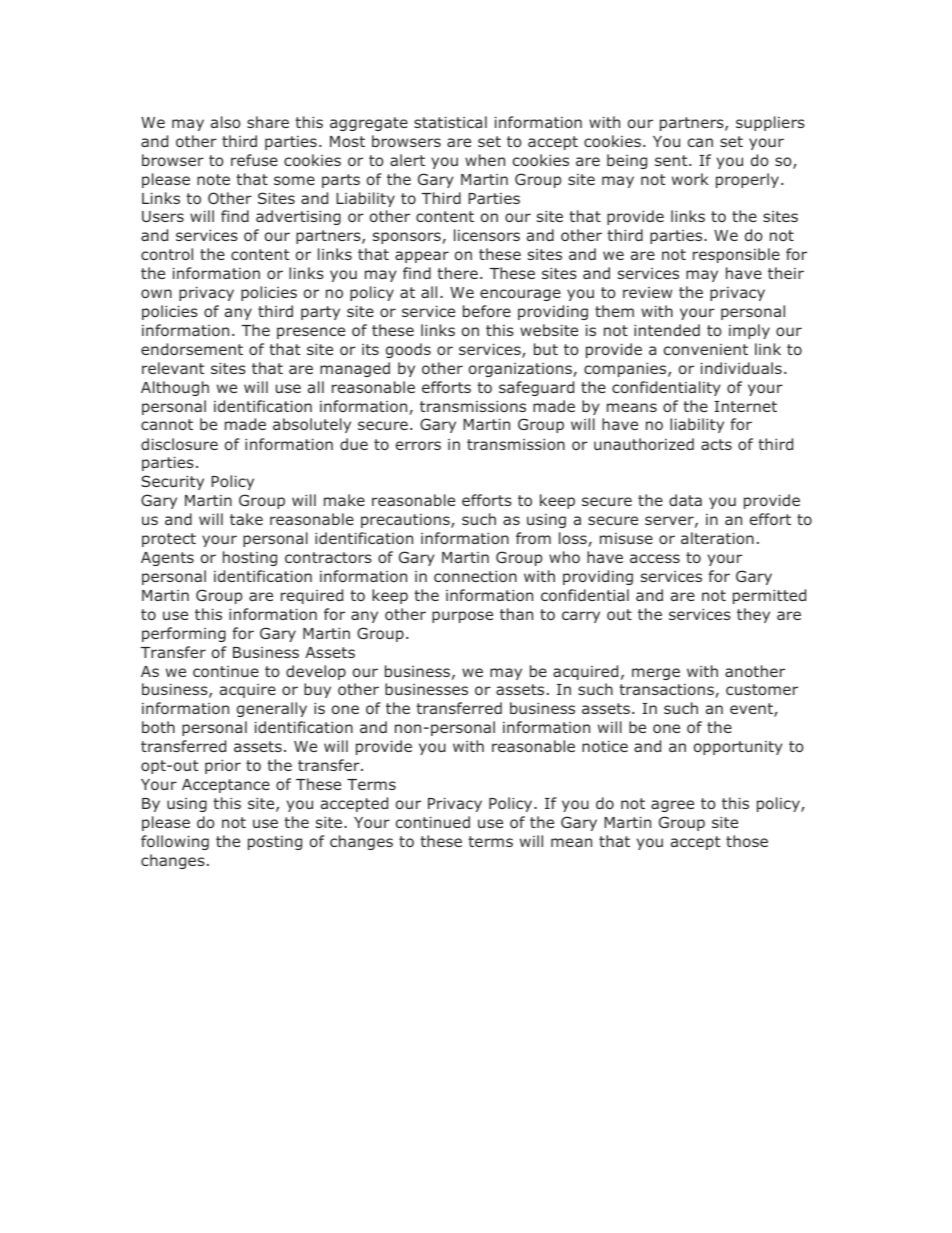  What do you see at coordinates (487, 311) in the image?
I see `before` at bounding box center [487, 311].
